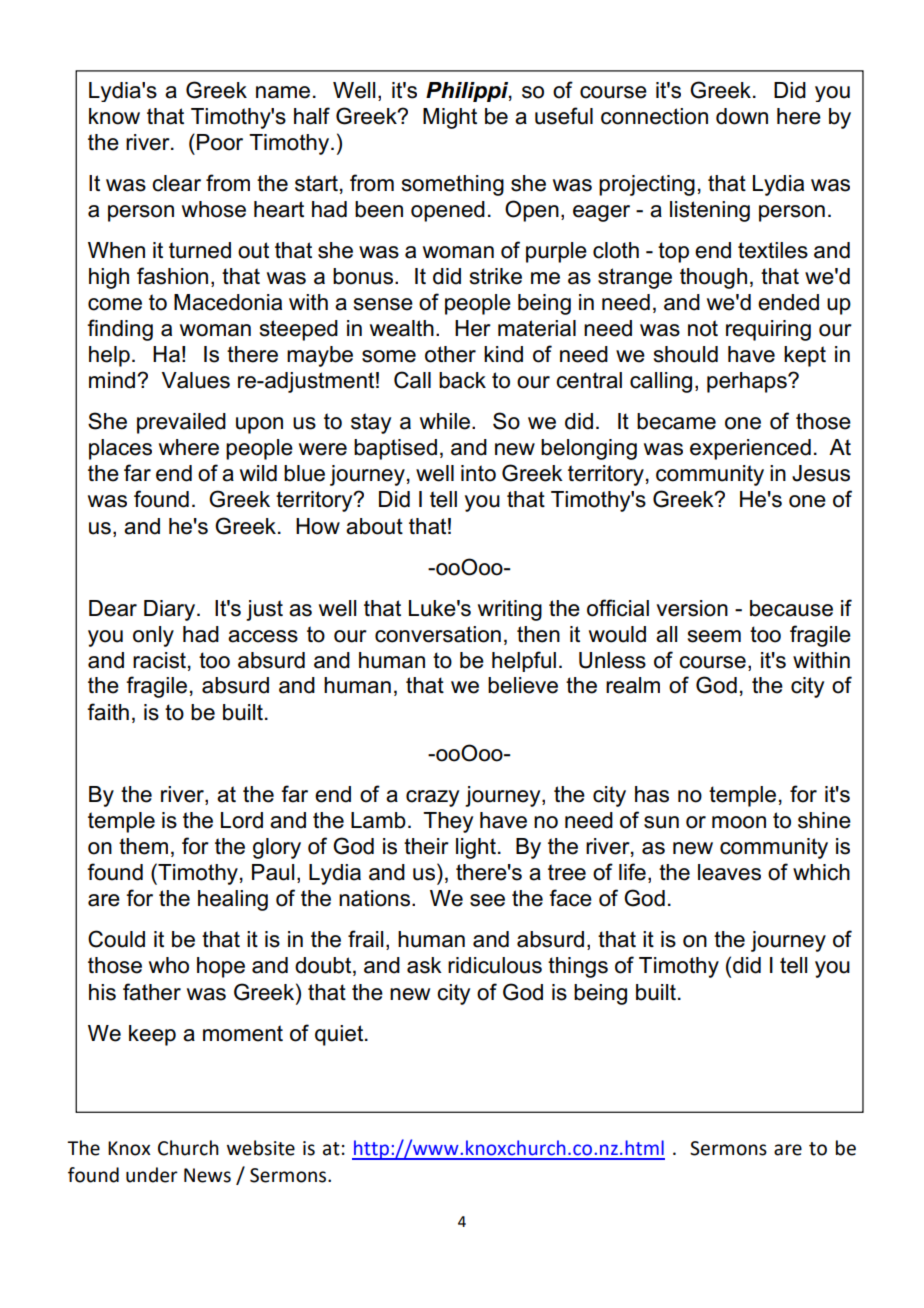 The image size is (924, 1308). What do you see at coordinates (742, 116) in the page?
I see `down` at bounding box center [742, 116].
